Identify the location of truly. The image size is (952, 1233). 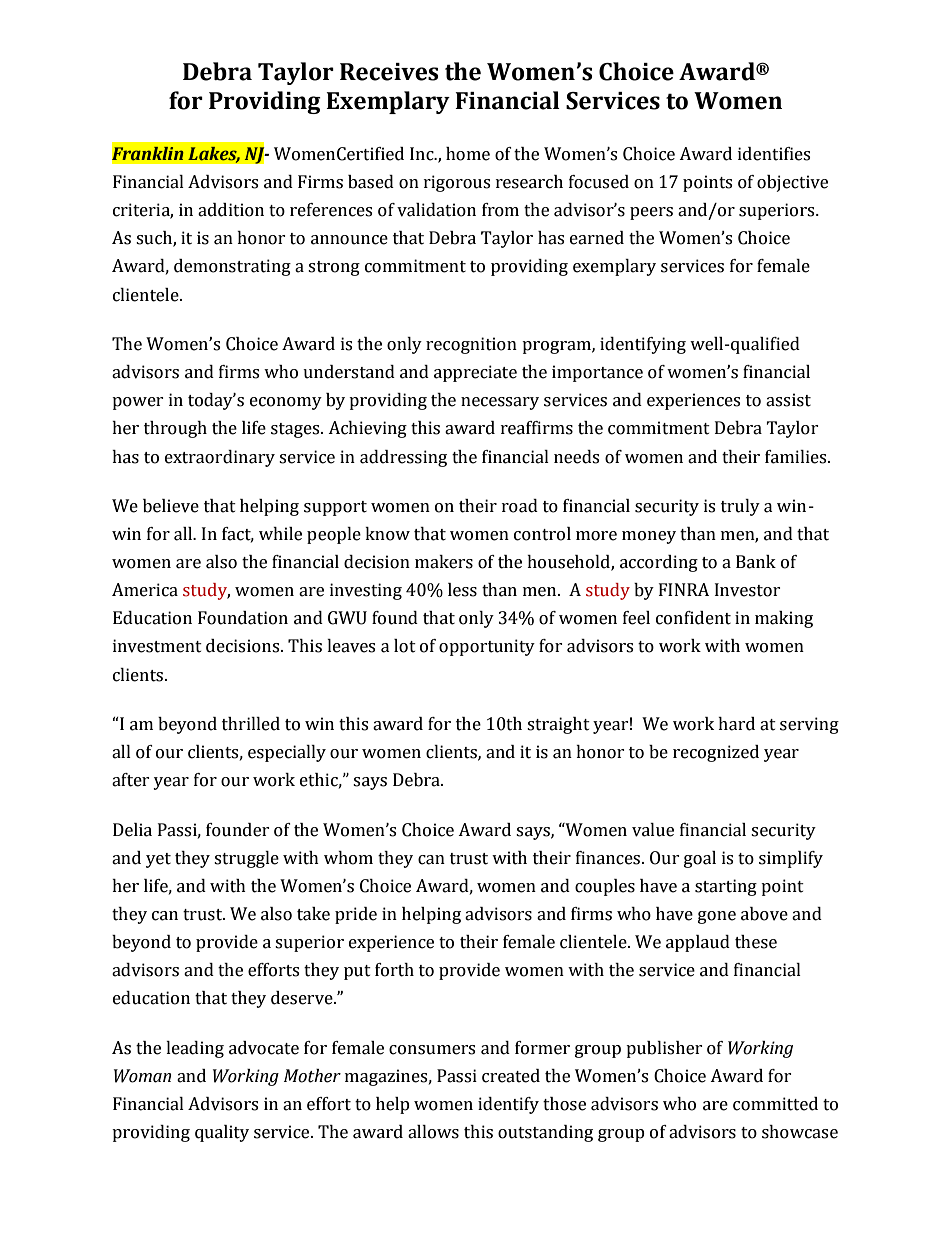
(740, 507).
